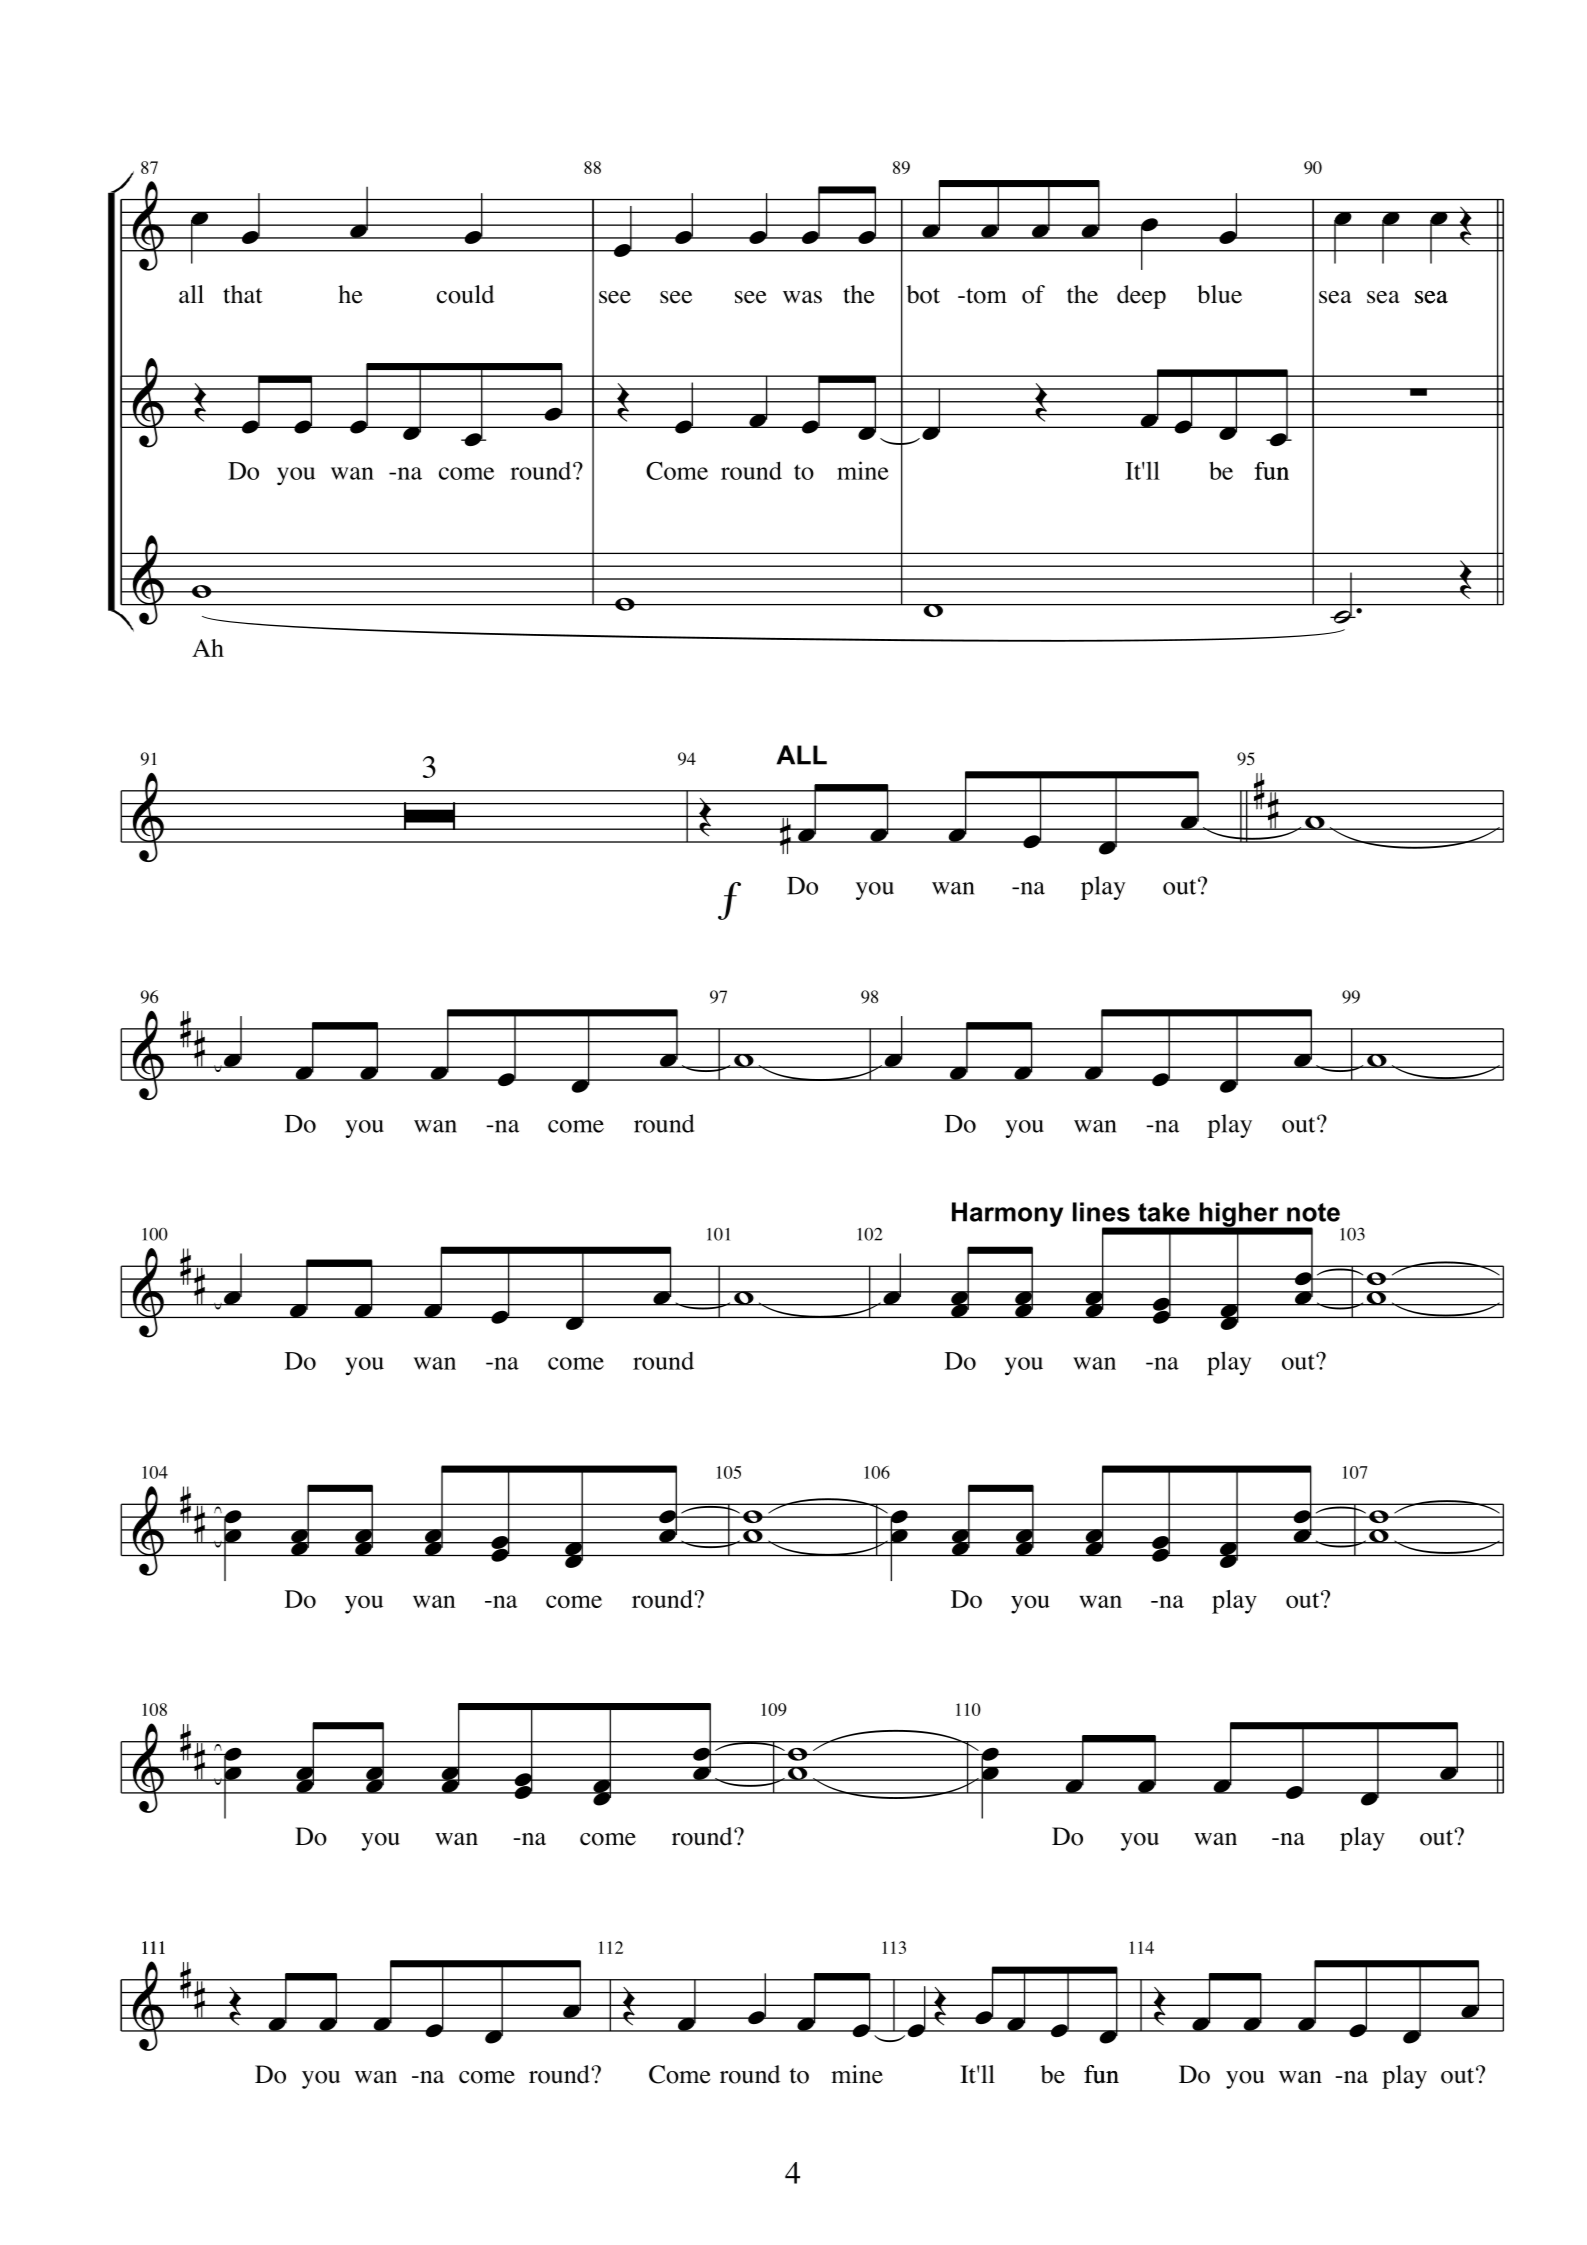 The image size is (1587, 2245). What do you see at coordinates (1164, 1212) in the image?
I see `take` at bounding box center [1164, 1212].
